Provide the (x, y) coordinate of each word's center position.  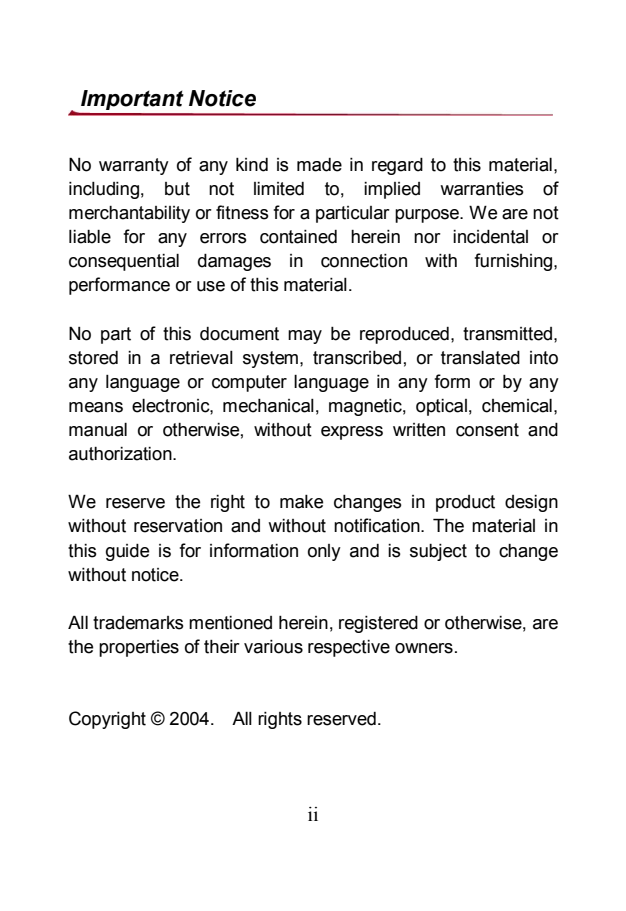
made (319, 165)
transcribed (357, 358)
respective (349, 648)
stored (93, 358)
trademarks (138, 623)
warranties (482, 189)
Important (132, 100)
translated (480, 358)
